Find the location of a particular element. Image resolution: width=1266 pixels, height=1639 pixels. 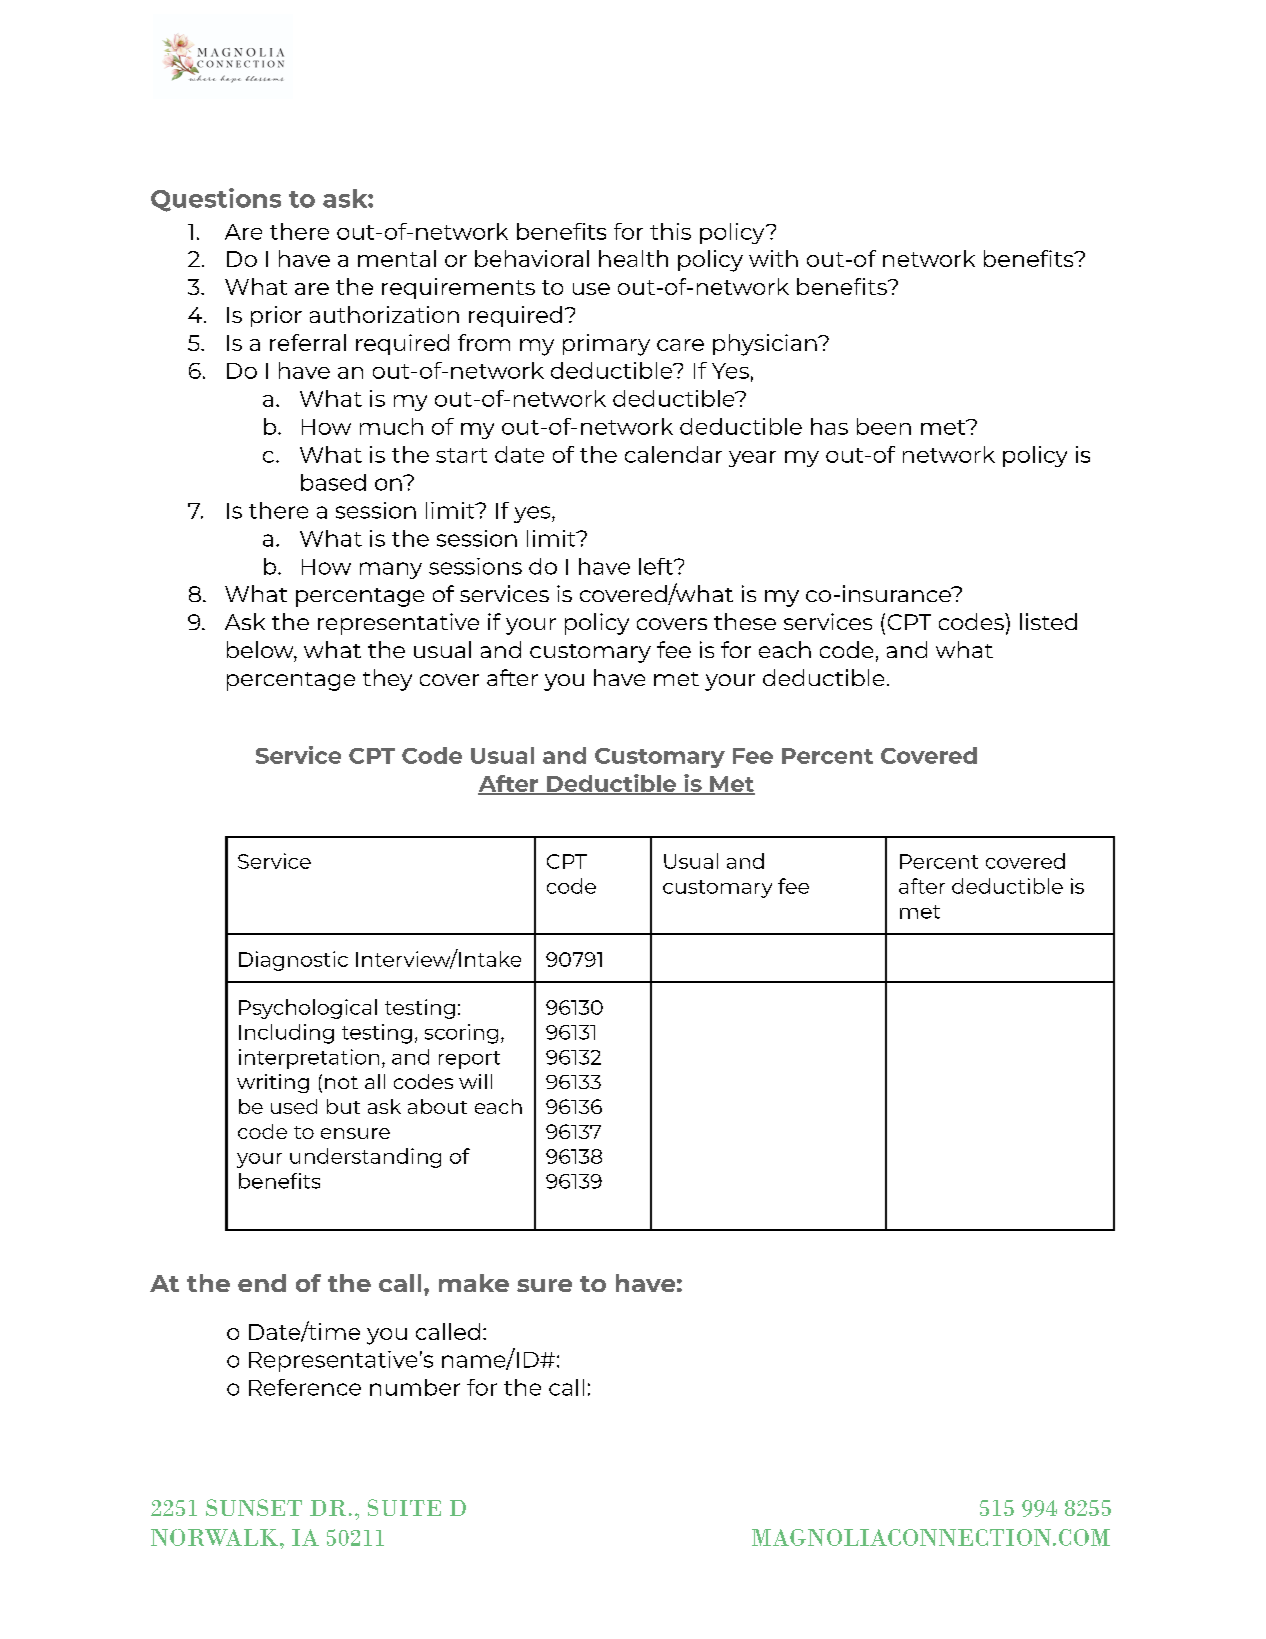

with is located at coordinates (773, 258).
